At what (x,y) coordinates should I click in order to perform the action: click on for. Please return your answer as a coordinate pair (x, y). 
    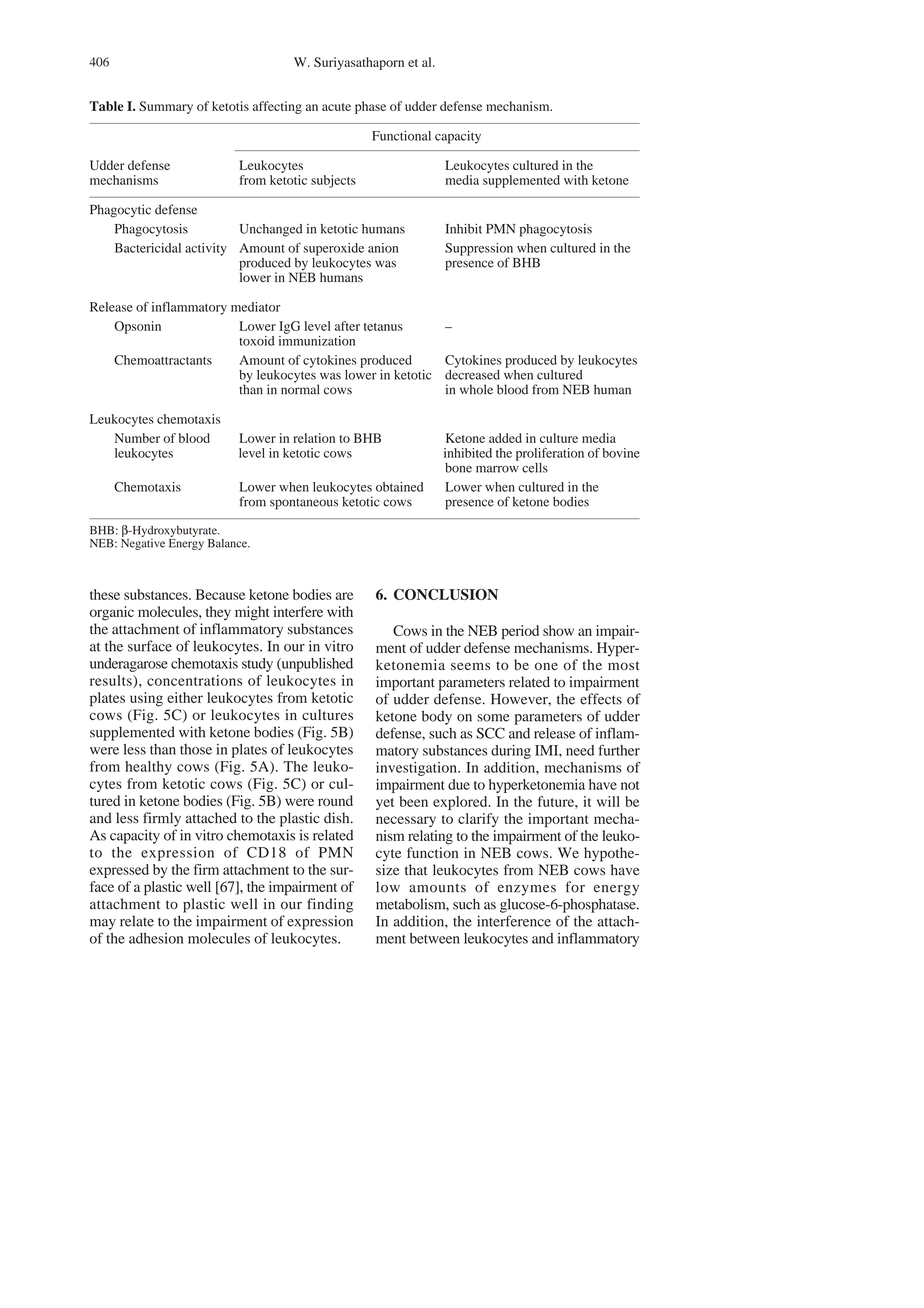
    Looking at the image, I should click on (575, 887).
